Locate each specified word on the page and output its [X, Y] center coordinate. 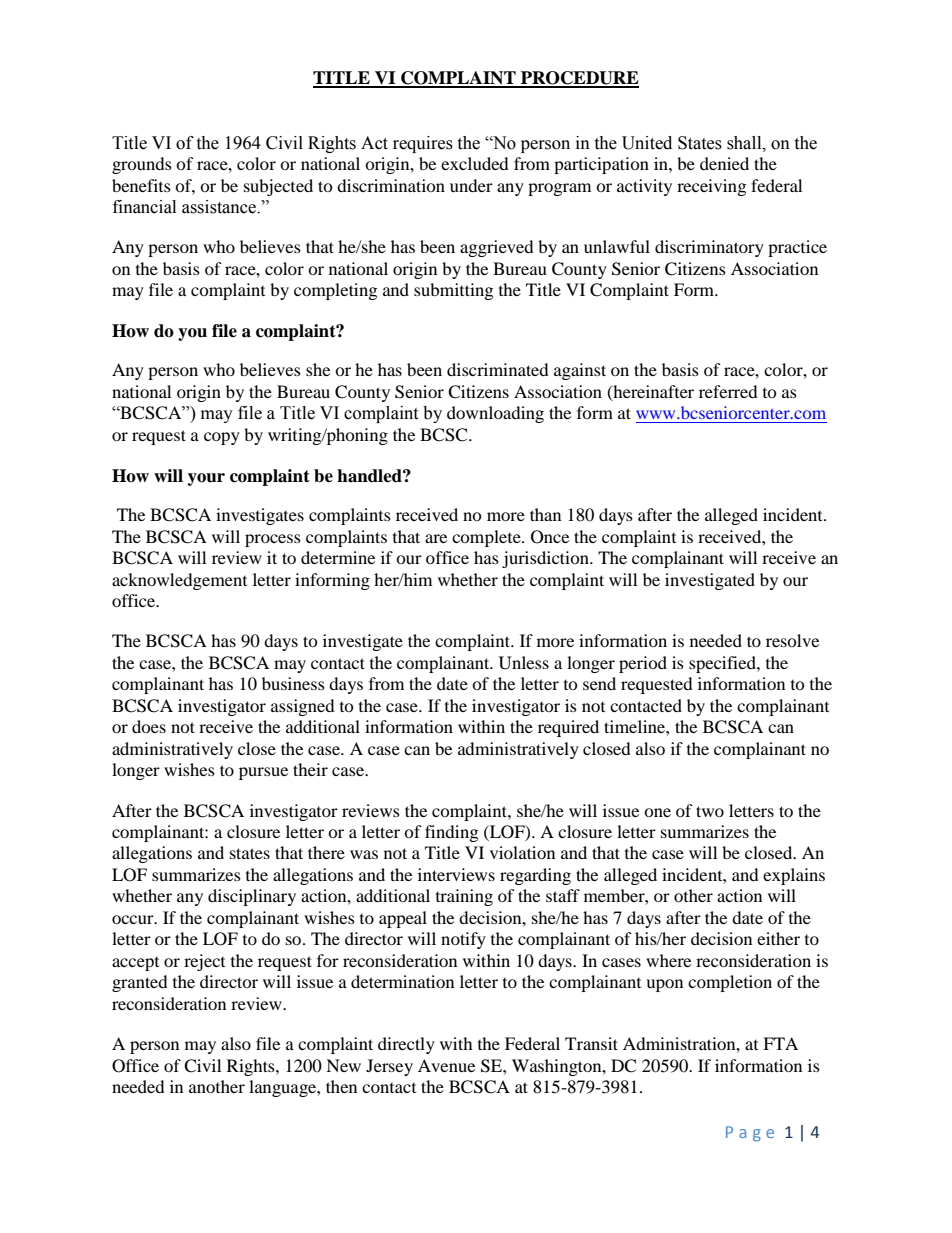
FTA [780, 1043]
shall [745, 143]
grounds [142, 165]
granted [140, 983]
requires [423, 144]
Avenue [446, 1065]
